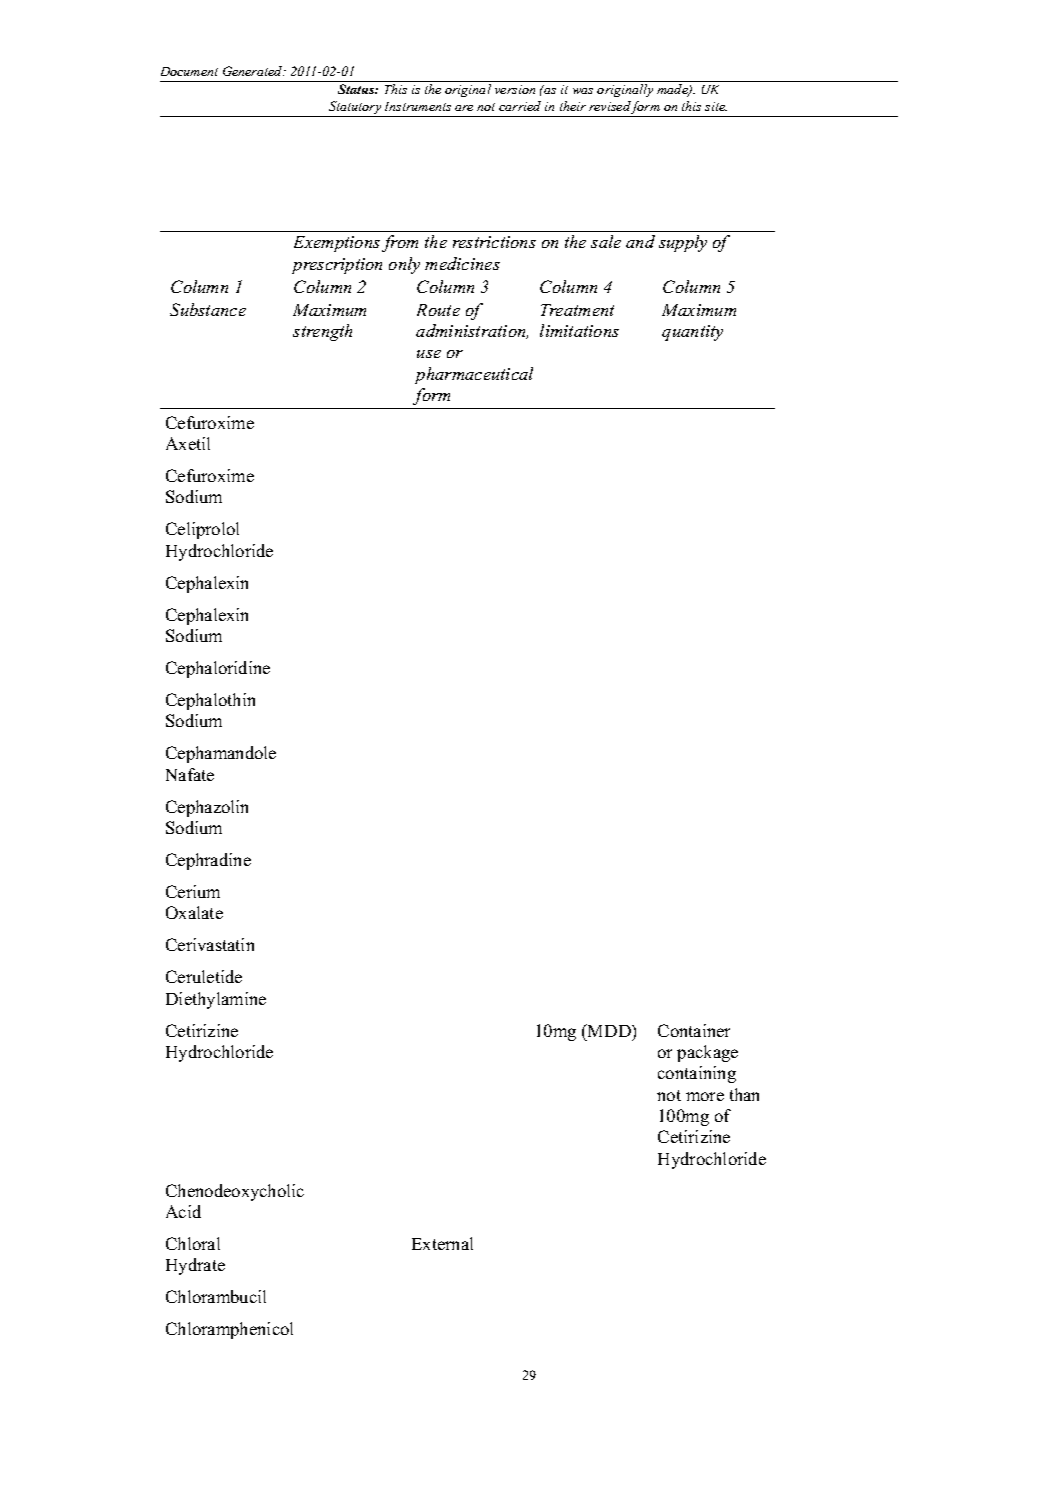  Describe the element at coordinates (474, 375) in the image. I see `pharmaceutical` at that location.
